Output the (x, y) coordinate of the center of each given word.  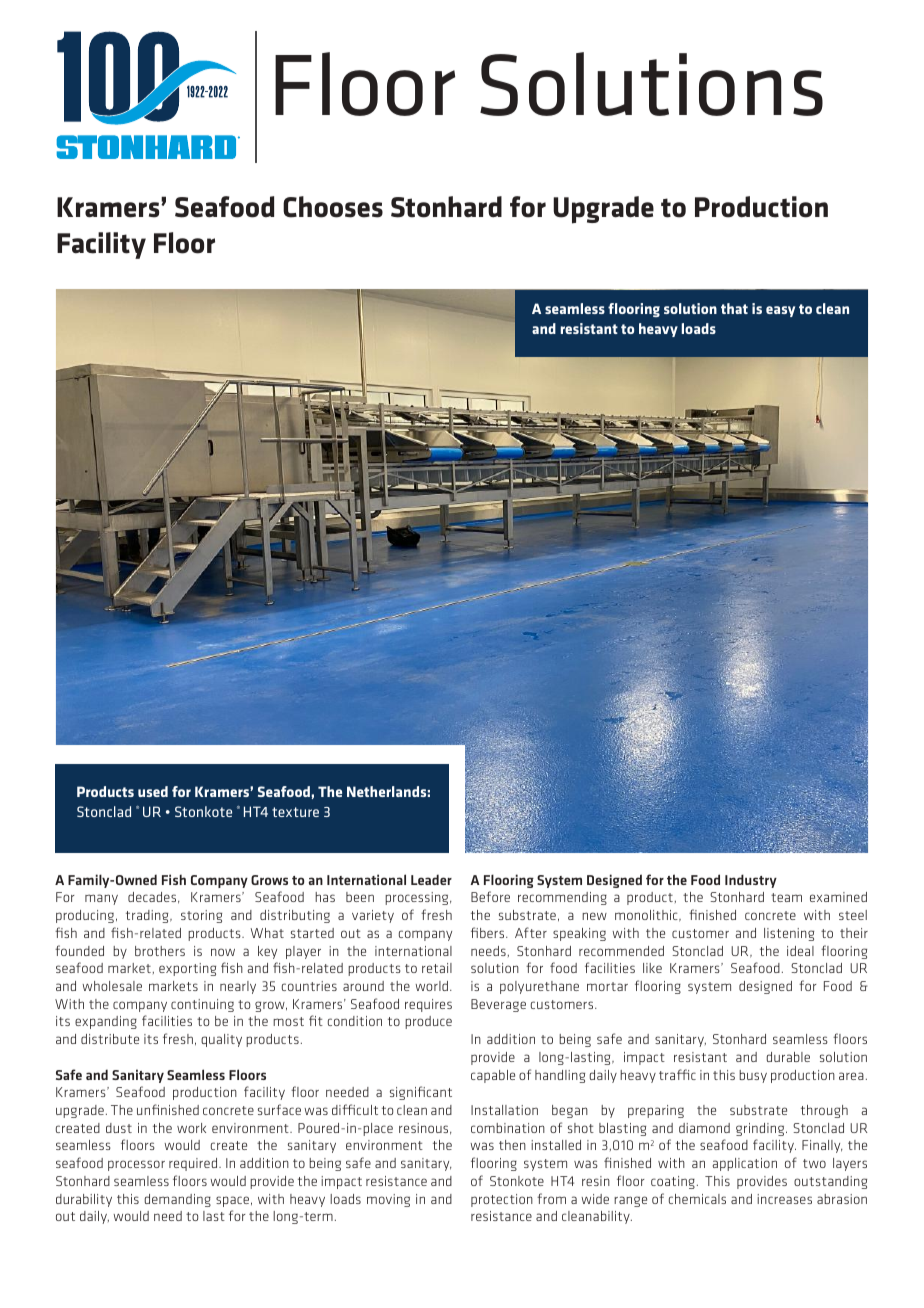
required (194, 1164)
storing (201, 916)
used (153, 791)
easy (780, 311)
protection (502, 1200)
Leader (431, 879)
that (734, 308)
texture (295, 812)
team (786, 897)
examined (838, 897)
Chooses (333, 207)
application (745, 1164)
